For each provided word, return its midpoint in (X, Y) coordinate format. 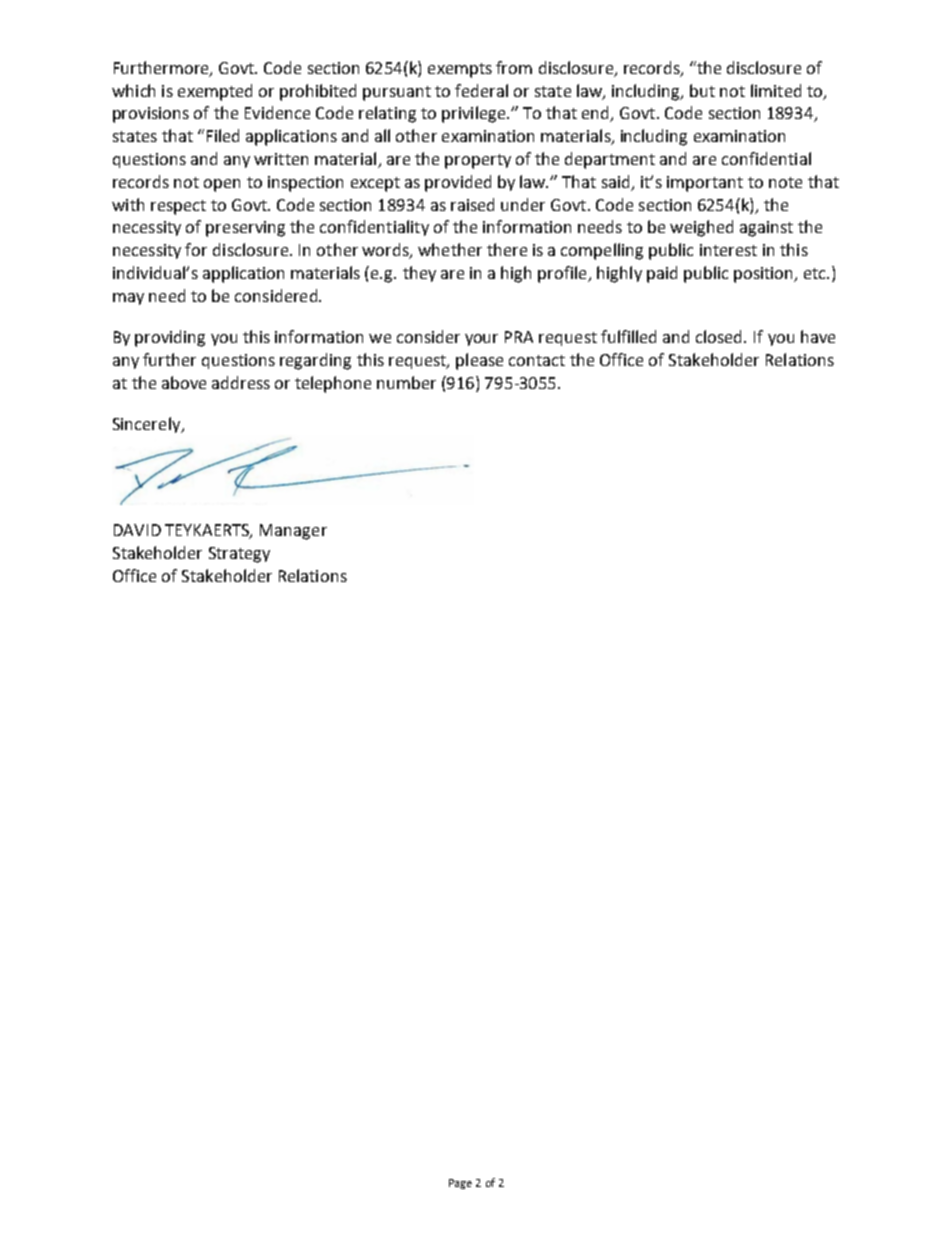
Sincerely (148, 425)
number (406, 382)
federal (481, 90)
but (702, 90)
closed (720, 336)
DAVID (137, 530)
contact (537, 360)
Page (460, 1184)
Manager (293, 532)
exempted (215, 92)
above (184, 382)
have (818, 336)
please (479, 361)
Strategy (239, 555)
